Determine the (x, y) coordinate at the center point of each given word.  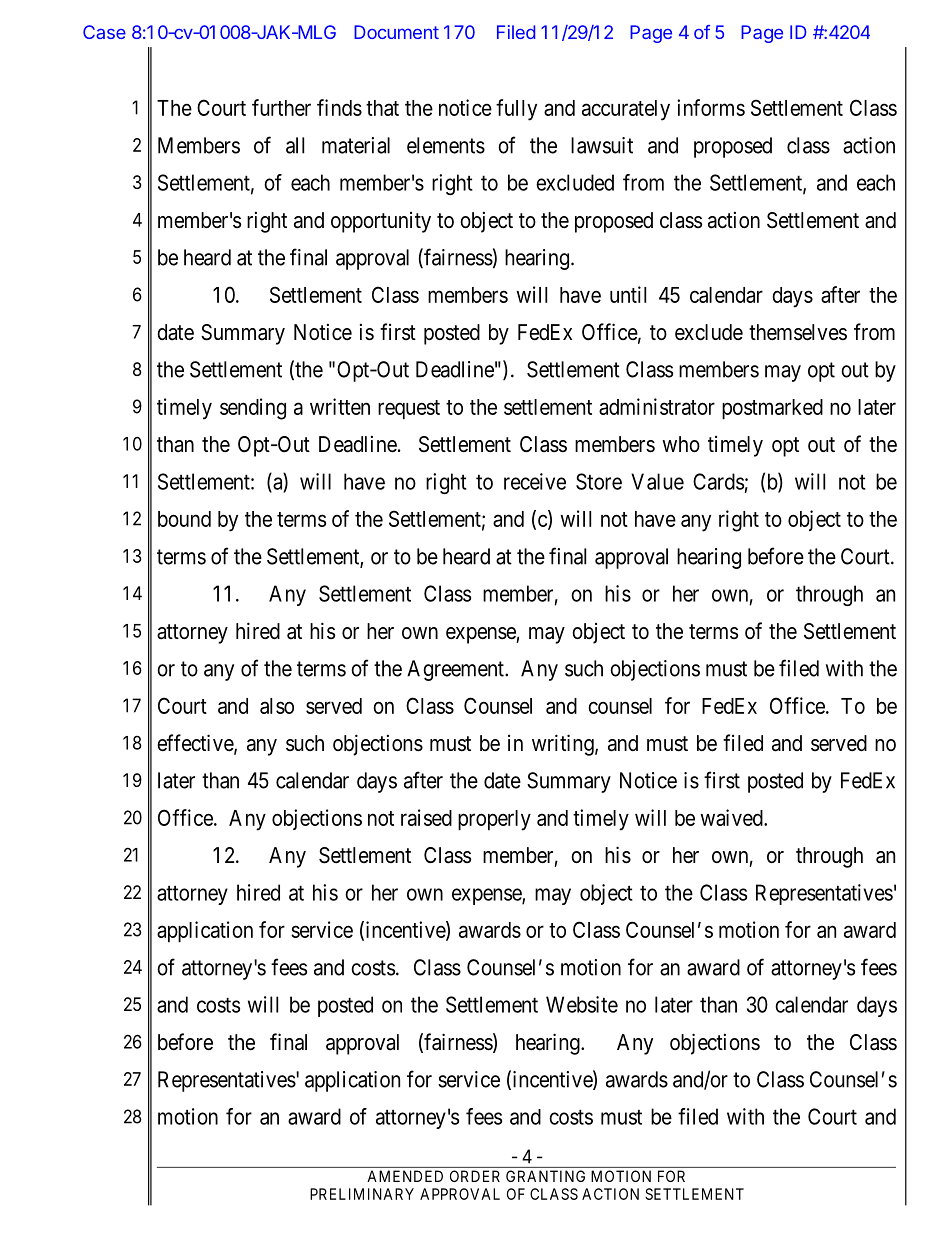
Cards (718, 481)
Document (396, 32)
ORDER (475, 1176)
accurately (626, 110)
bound (184, 519)
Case (104, 32)
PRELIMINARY (362, 1194)
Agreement (456, 670)
